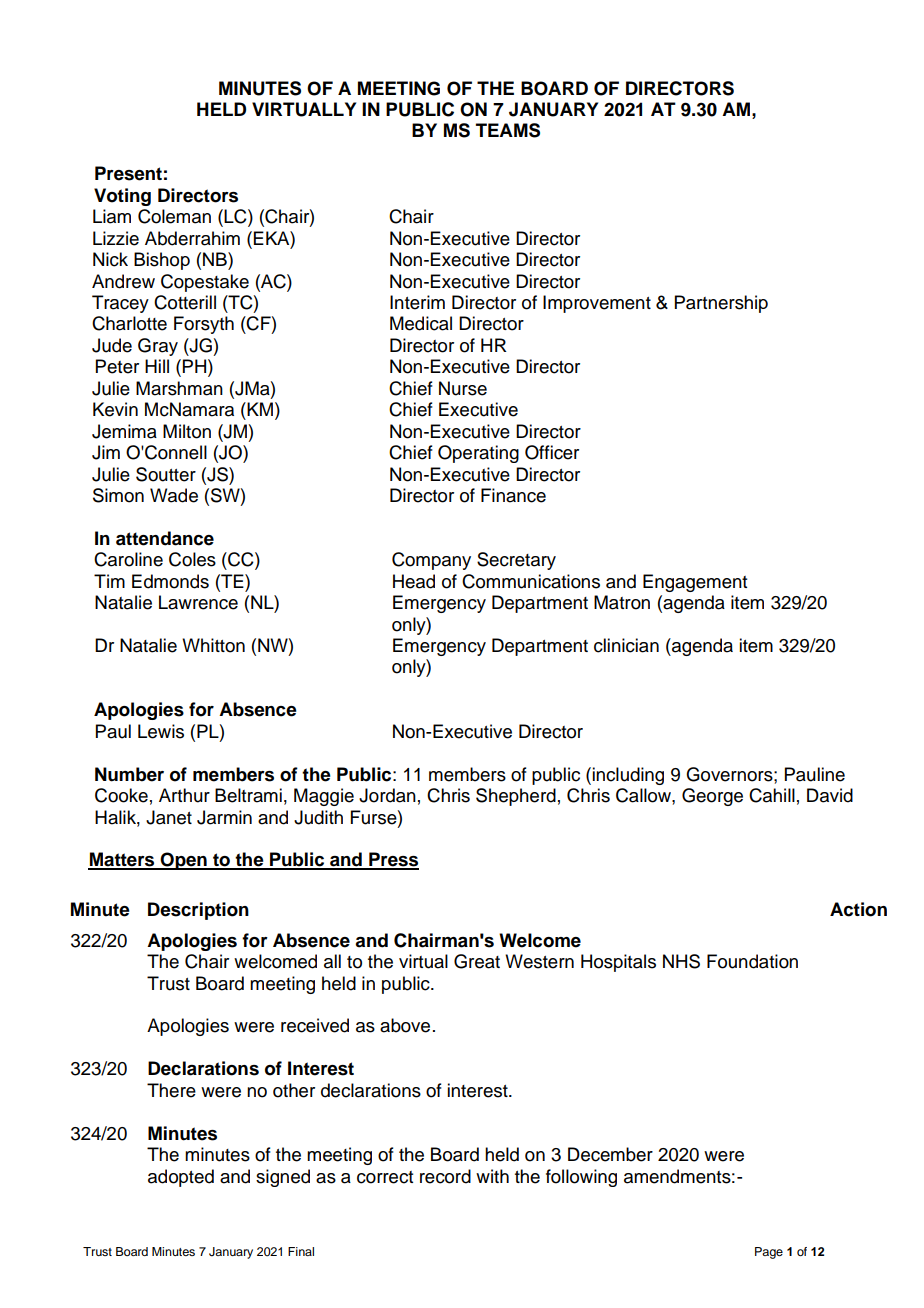 This screenshot has width=924, height=1308. I want to click on Lewis, so click(161, 731).
